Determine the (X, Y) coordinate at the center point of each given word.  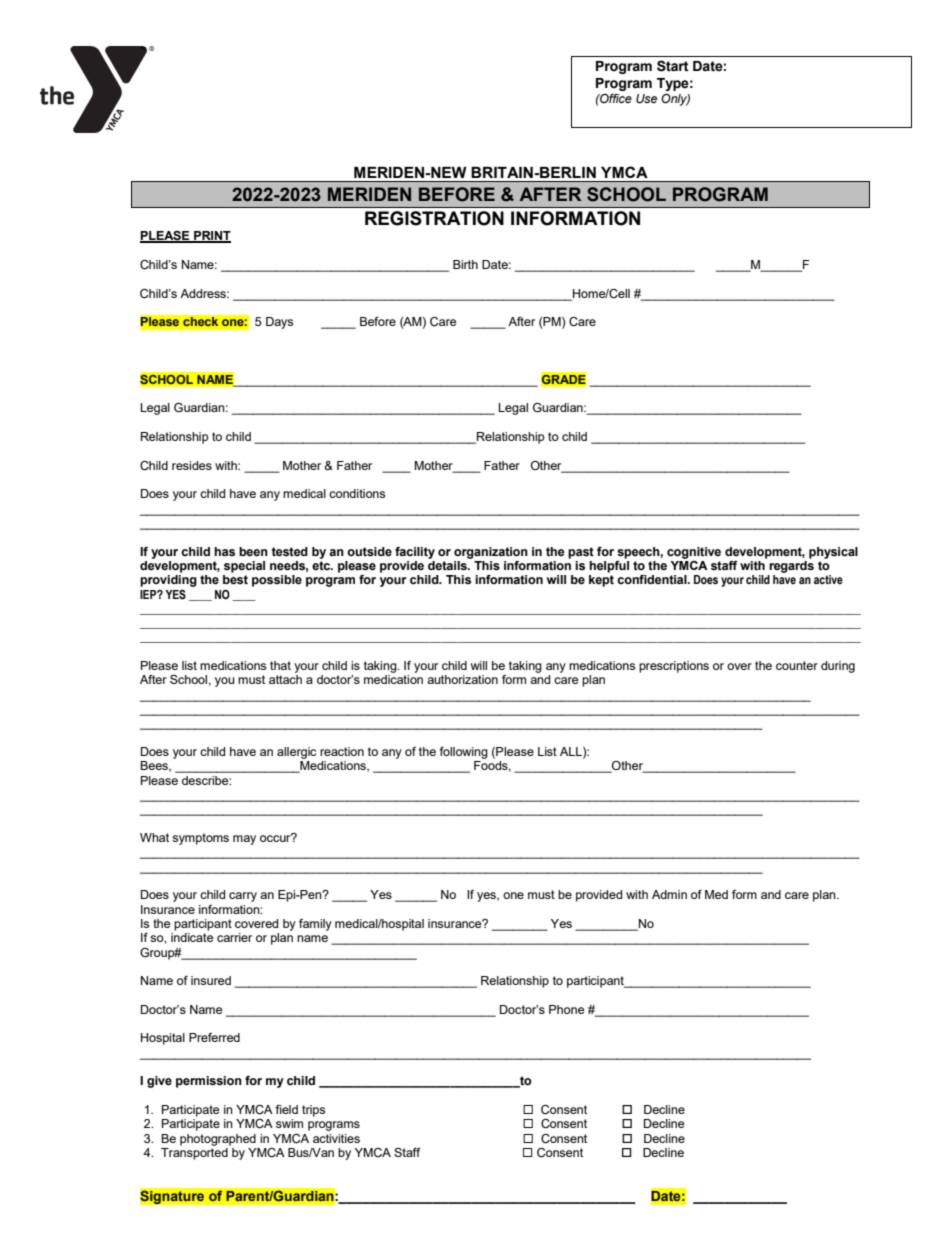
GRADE (563, 379)
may (244, 840)
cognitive (694, 553)
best (235, 580)
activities (336, 1138)
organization (491, 553)
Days (279, 323)
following (463, 753)
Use (646, 98)
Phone (566, 1009)
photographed (218, 1140)
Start (673, 66)
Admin (669, 894)
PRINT (211, 237)
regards (791, 567)
